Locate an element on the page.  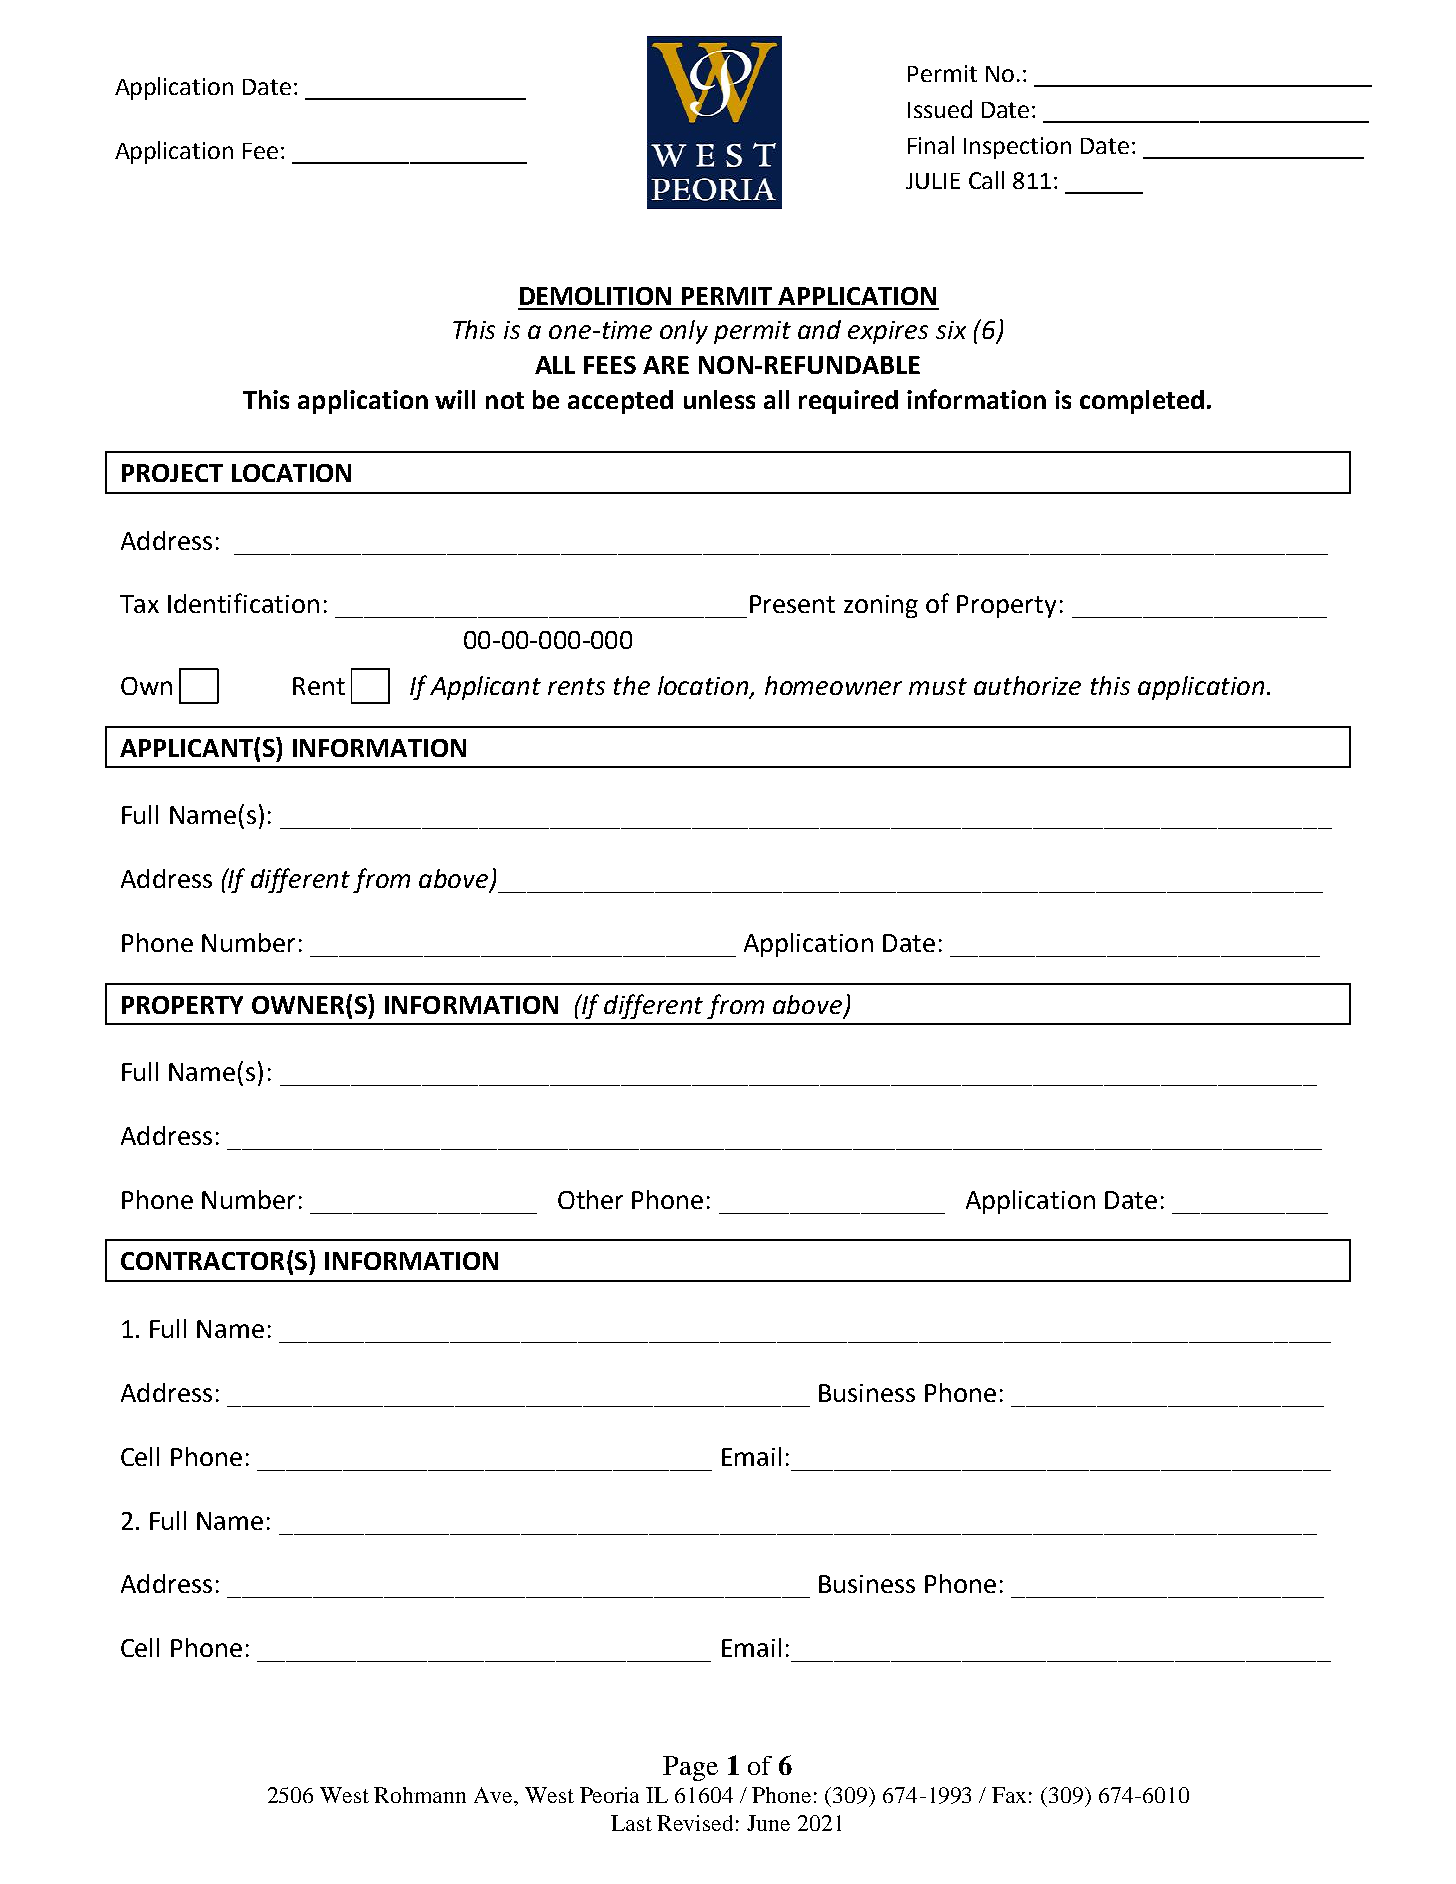
authorize is located at coordinates (1027, 685).
